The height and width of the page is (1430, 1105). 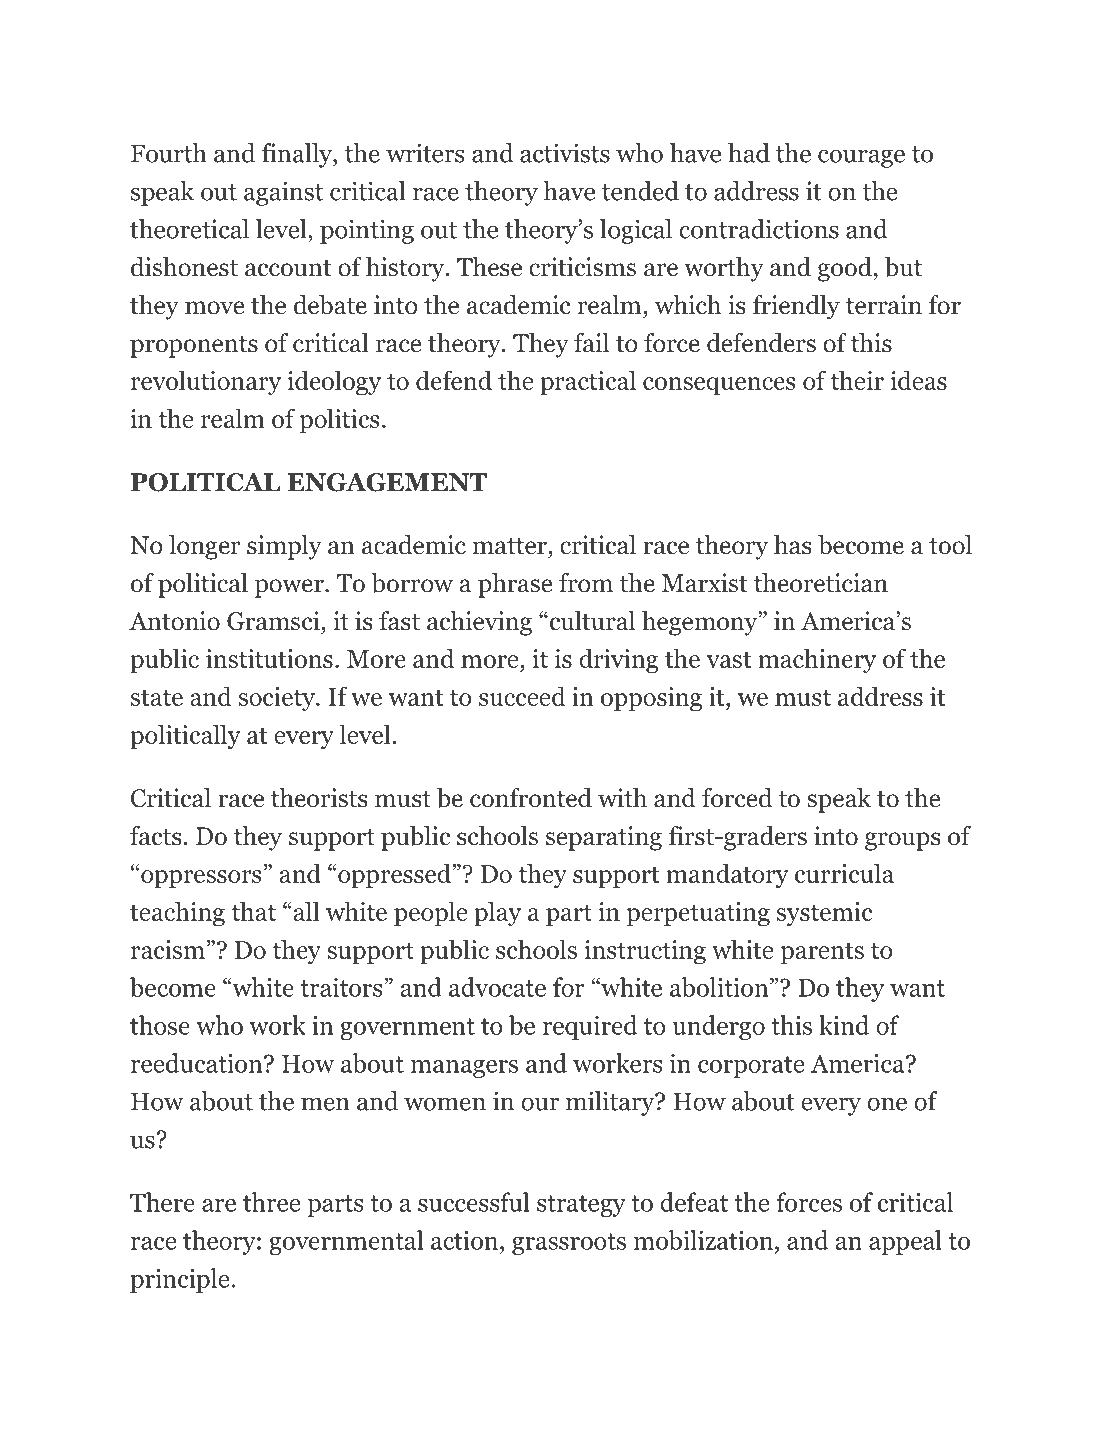 I want to click on traitors, so click(x=342, y=987).
